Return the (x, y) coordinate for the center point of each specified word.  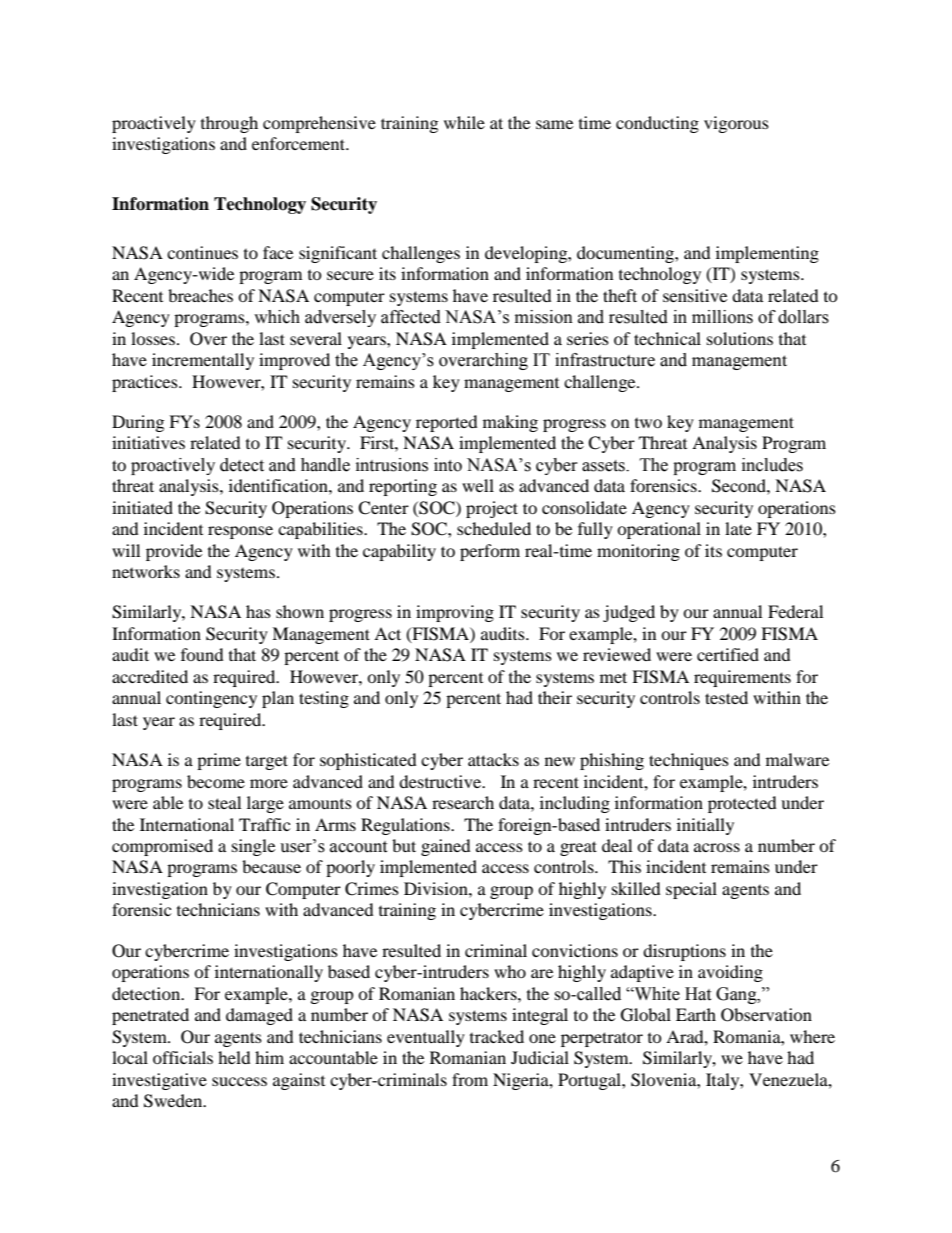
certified (728, 654)
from (470, 1079)
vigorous (736, 124)
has (258, 611)
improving (455, 613)
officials (183, 1057)
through (229, 124)
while (464, 122)
